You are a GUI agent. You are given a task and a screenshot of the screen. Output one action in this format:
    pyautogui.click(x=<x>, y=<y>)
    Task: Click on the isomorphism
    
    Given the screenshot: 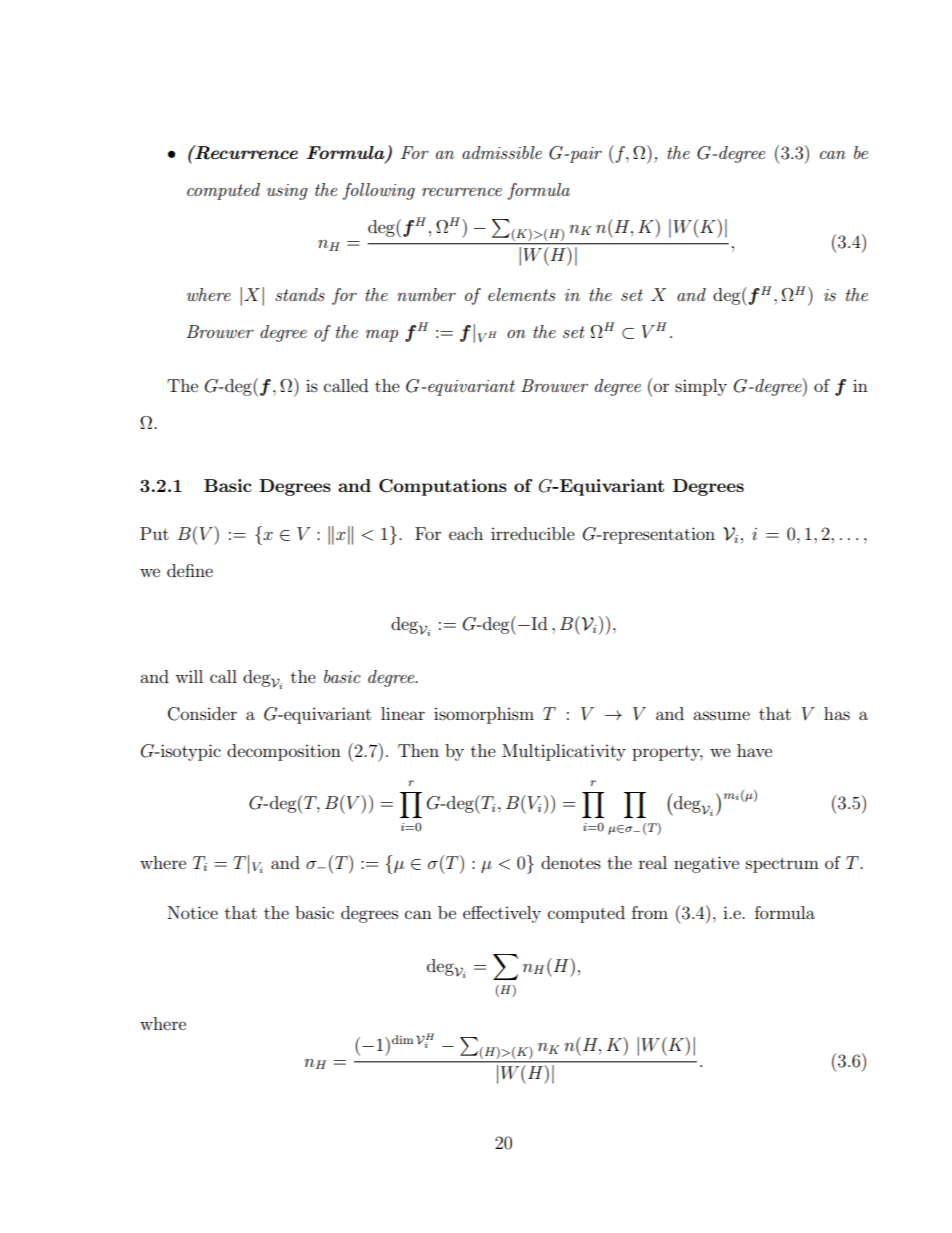 What is the action you would take?
    pyautogui.click(x=484, y=715)
